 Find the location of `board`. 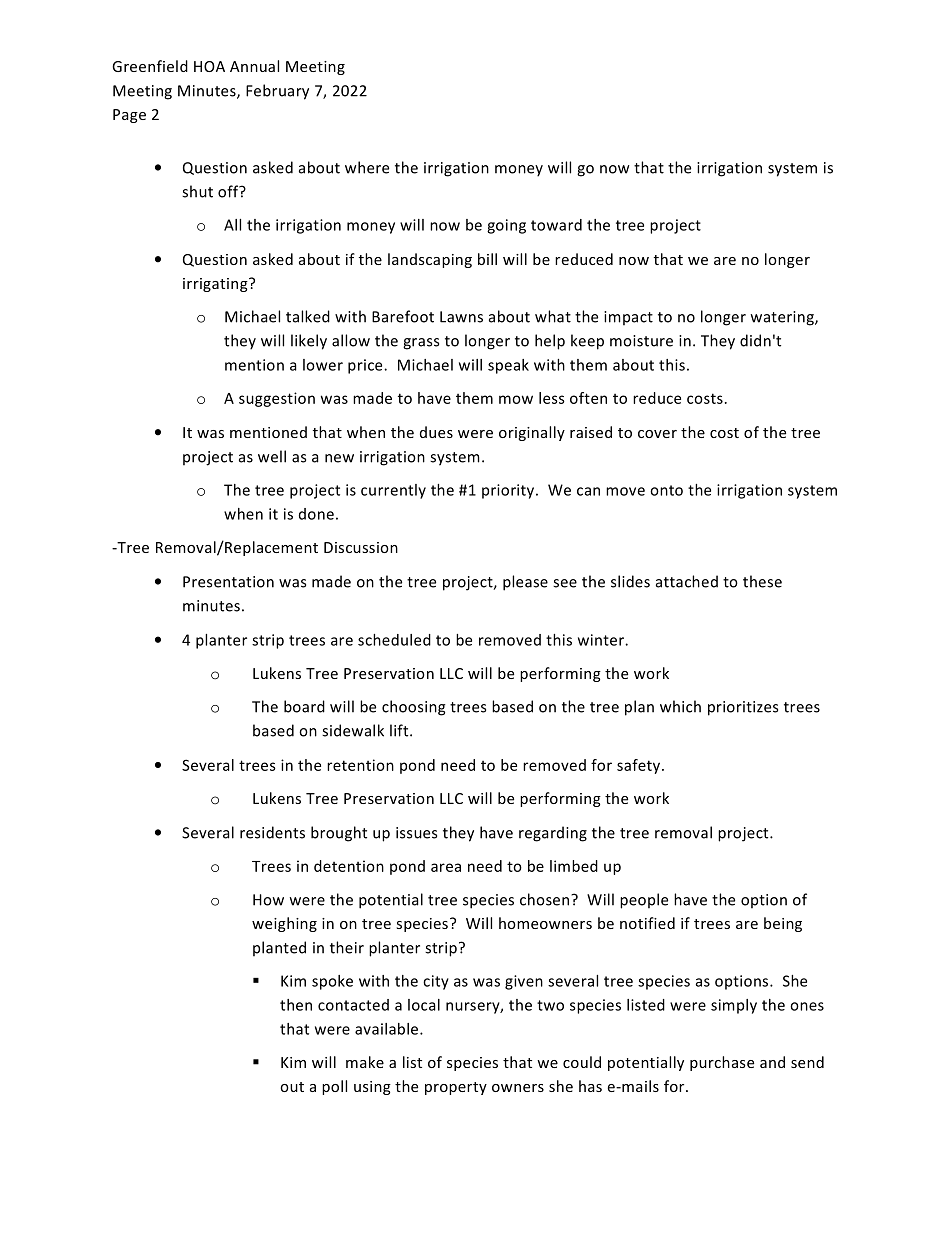

board is located at coordinates (304, 706).
